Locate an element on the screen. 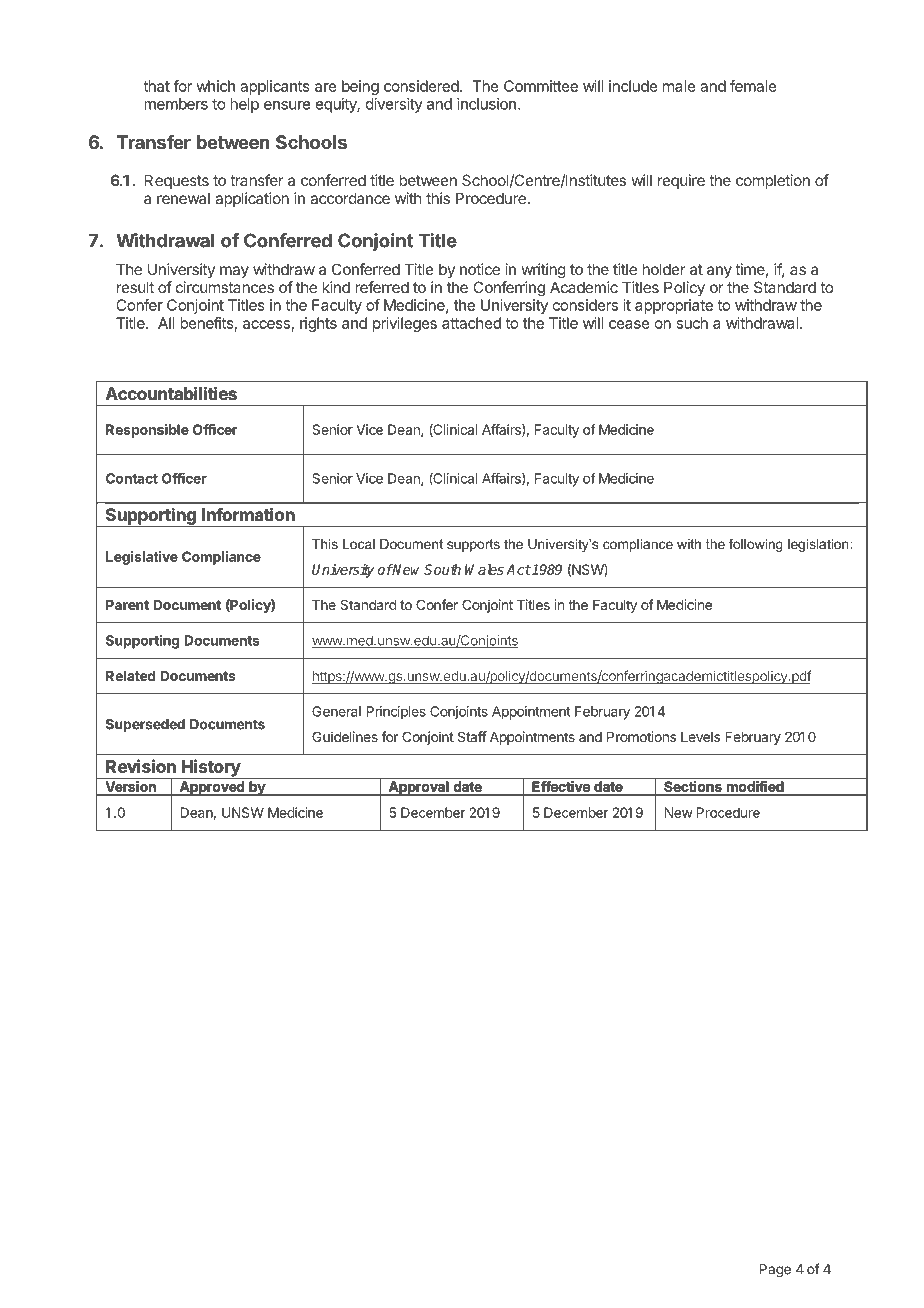  Levels is located at coordinates (700, 737).
